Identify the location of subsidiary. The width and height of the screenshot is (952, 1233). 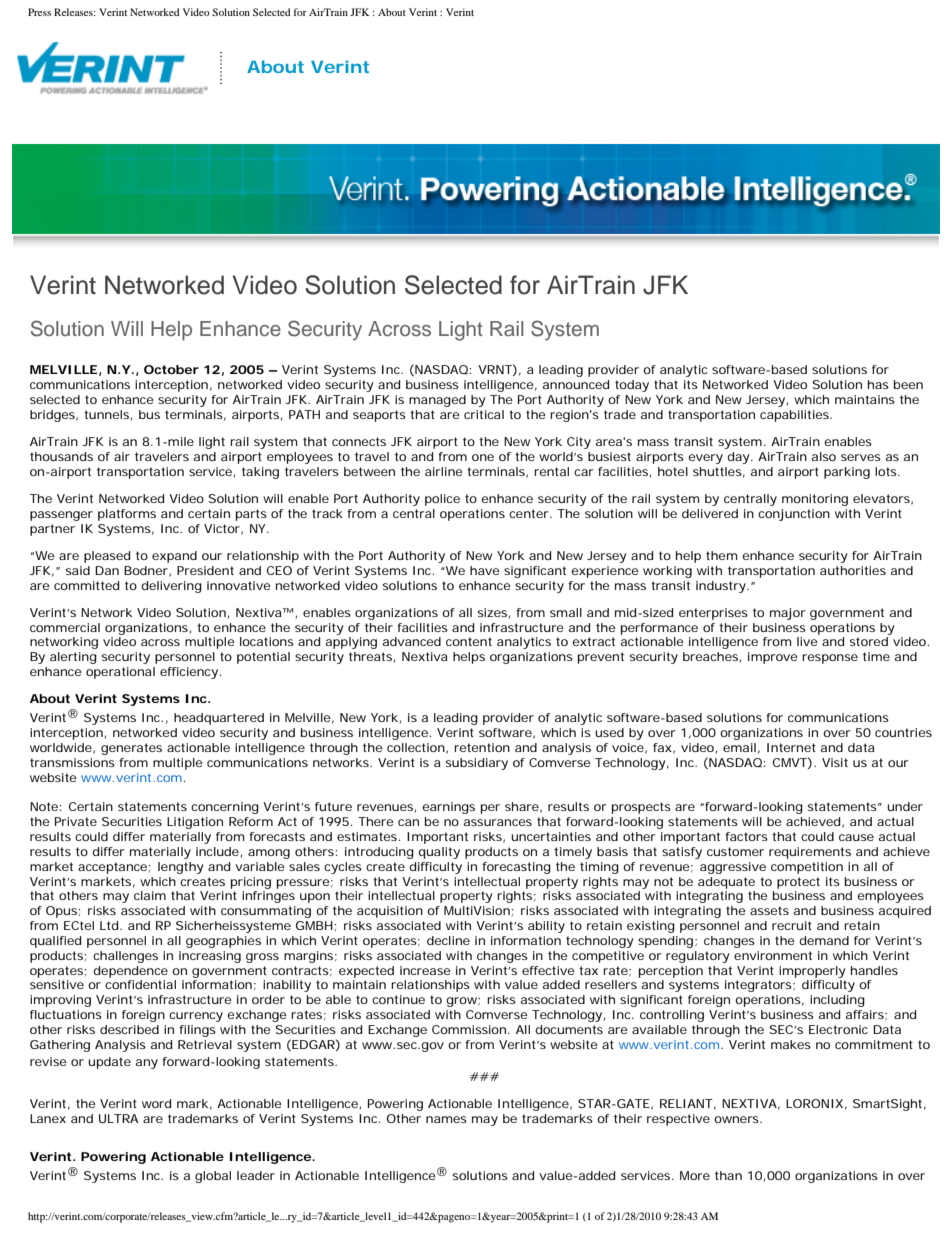
(477, 764).
